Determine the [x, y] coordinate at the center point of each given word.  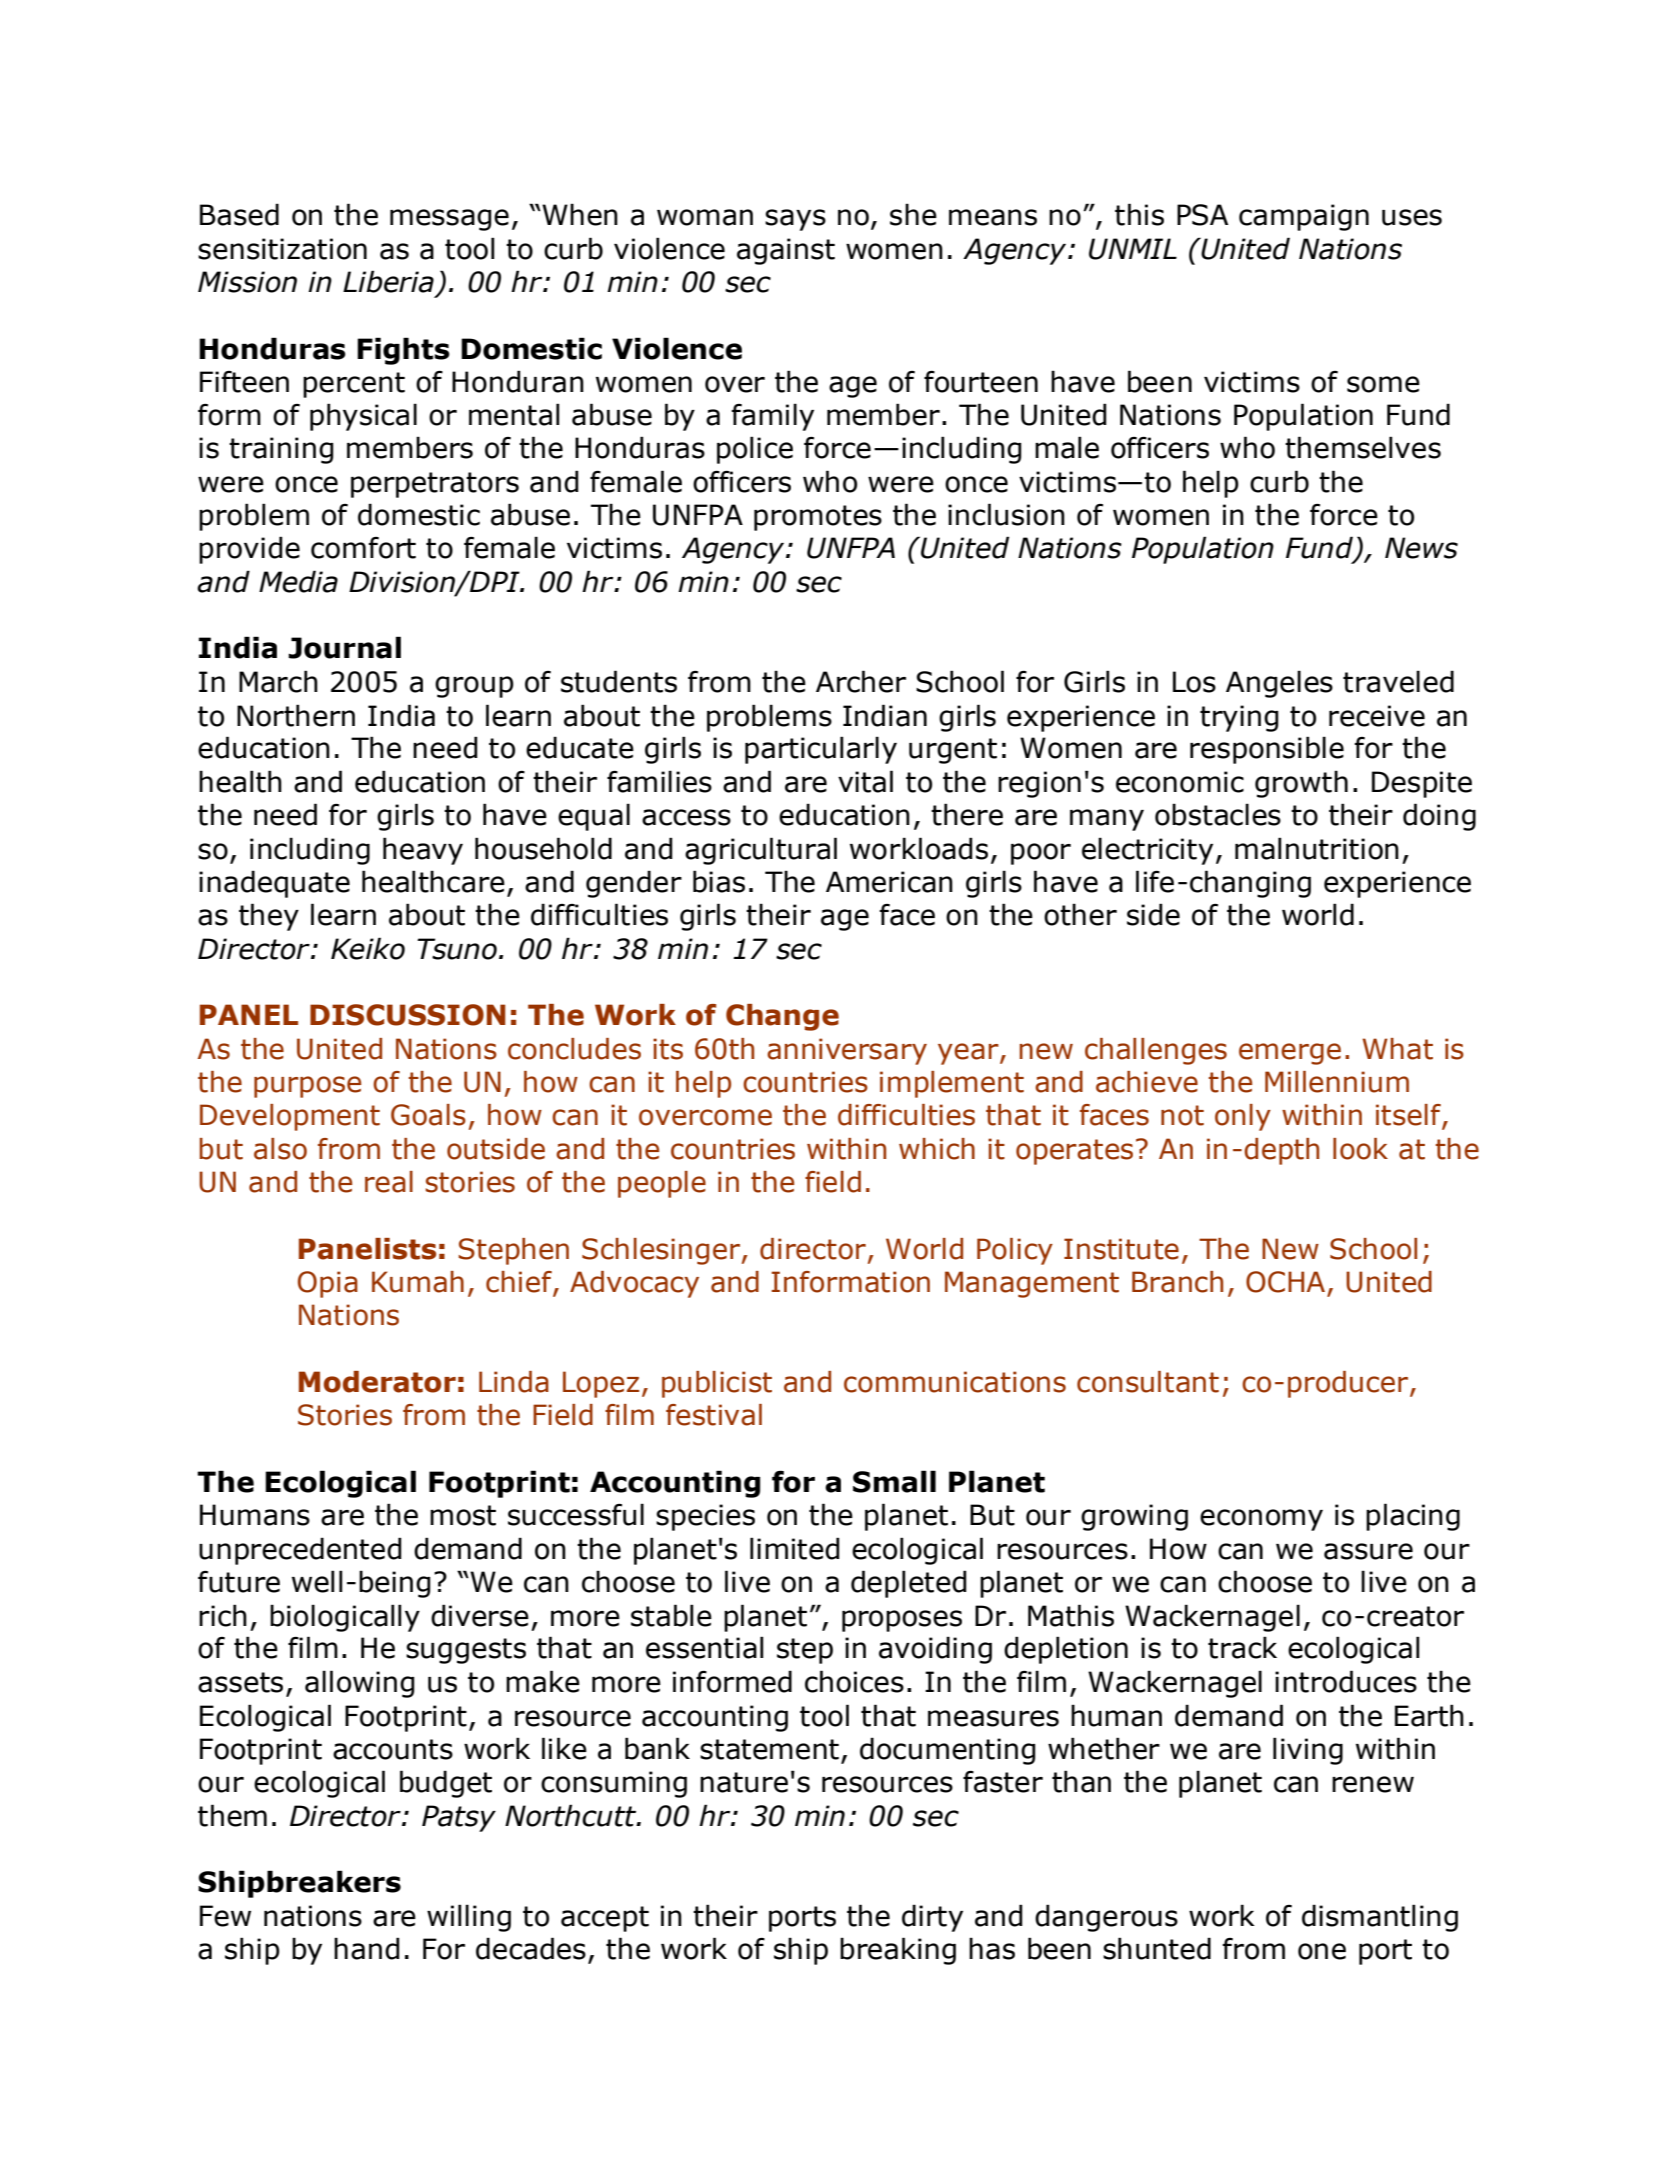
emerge [1290, 1054]
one [1322, 1951]
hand [367, 1948]
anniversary [847, 1051]
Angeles [1279, 684]
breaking [898, 1951]
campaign [1304, 217]
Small [894, 1481]
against [786, 251]
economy [1261, 1520]
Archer [861, 681]
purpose [307, 1087]
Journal [344, 647]
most [463, 1515]
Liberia [388, 281]
